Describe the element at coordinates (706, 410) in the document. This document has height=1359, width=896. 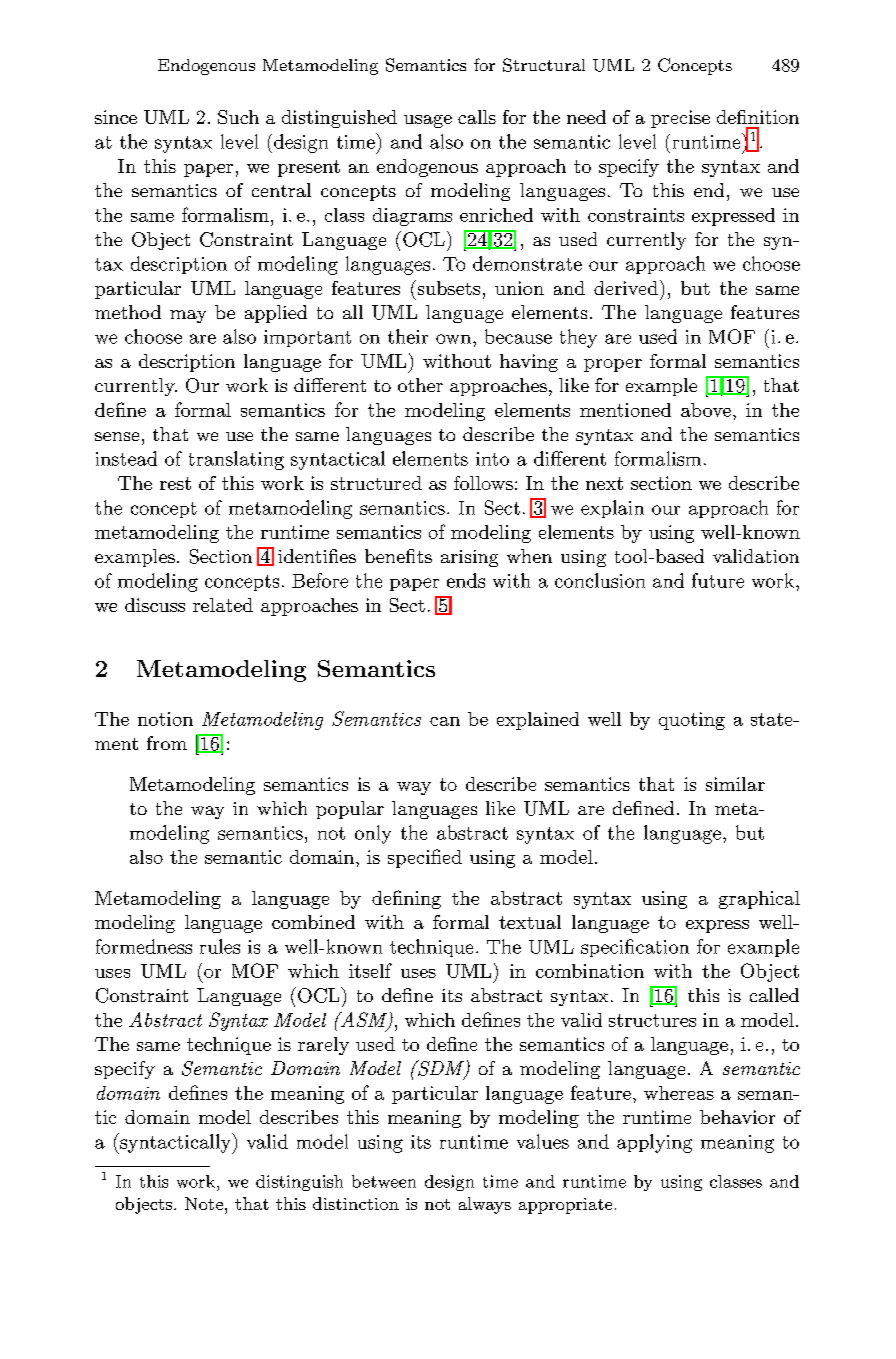
I see `above` at that location.
